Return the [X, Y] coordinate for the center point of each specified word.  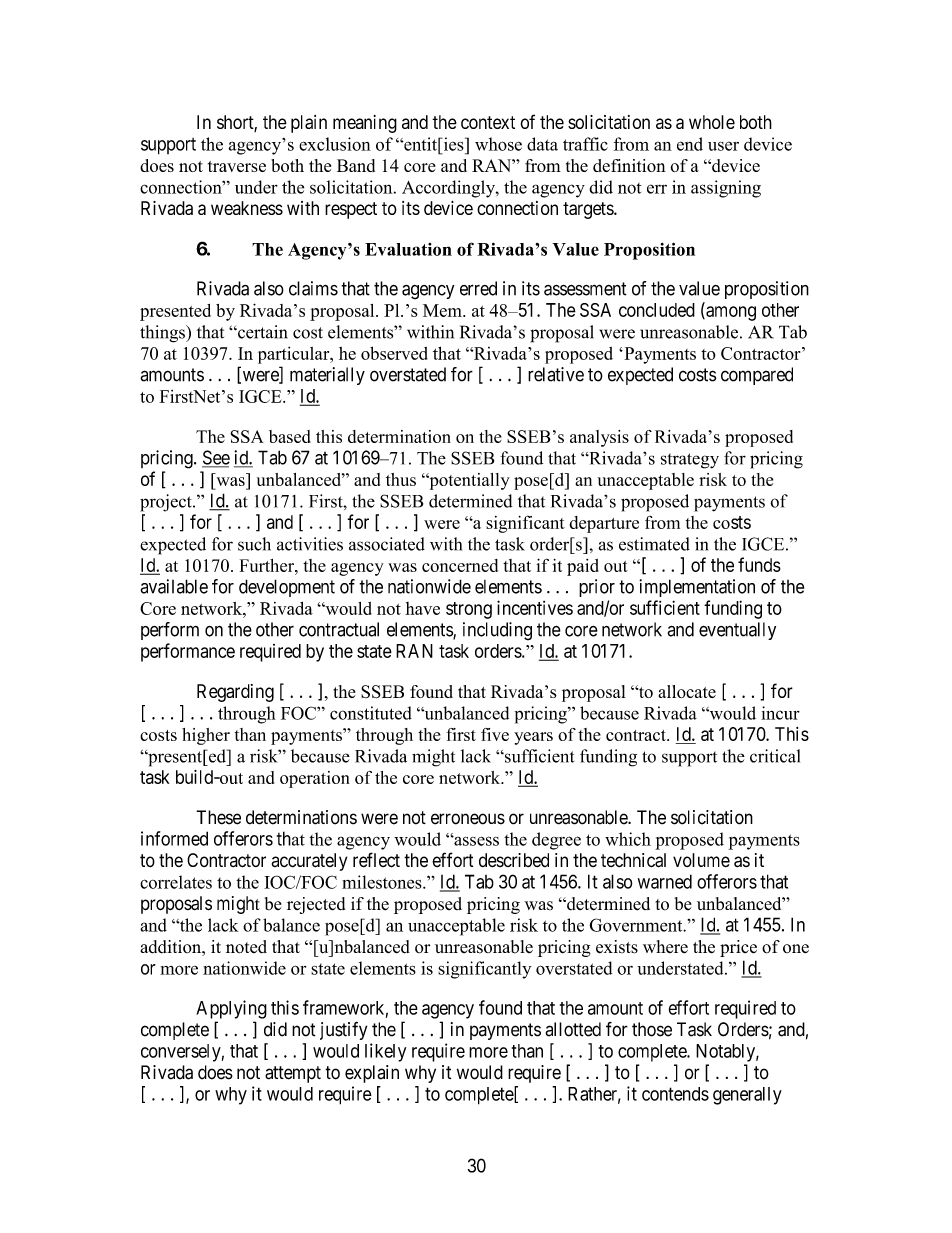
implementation [697, 588]
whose [498, 144]
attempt [293, 1074]
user [723, 146]
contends [675, 1094]
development [287, 588]
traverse [237, 166]
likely [385, 1052]
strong [469, 610]
